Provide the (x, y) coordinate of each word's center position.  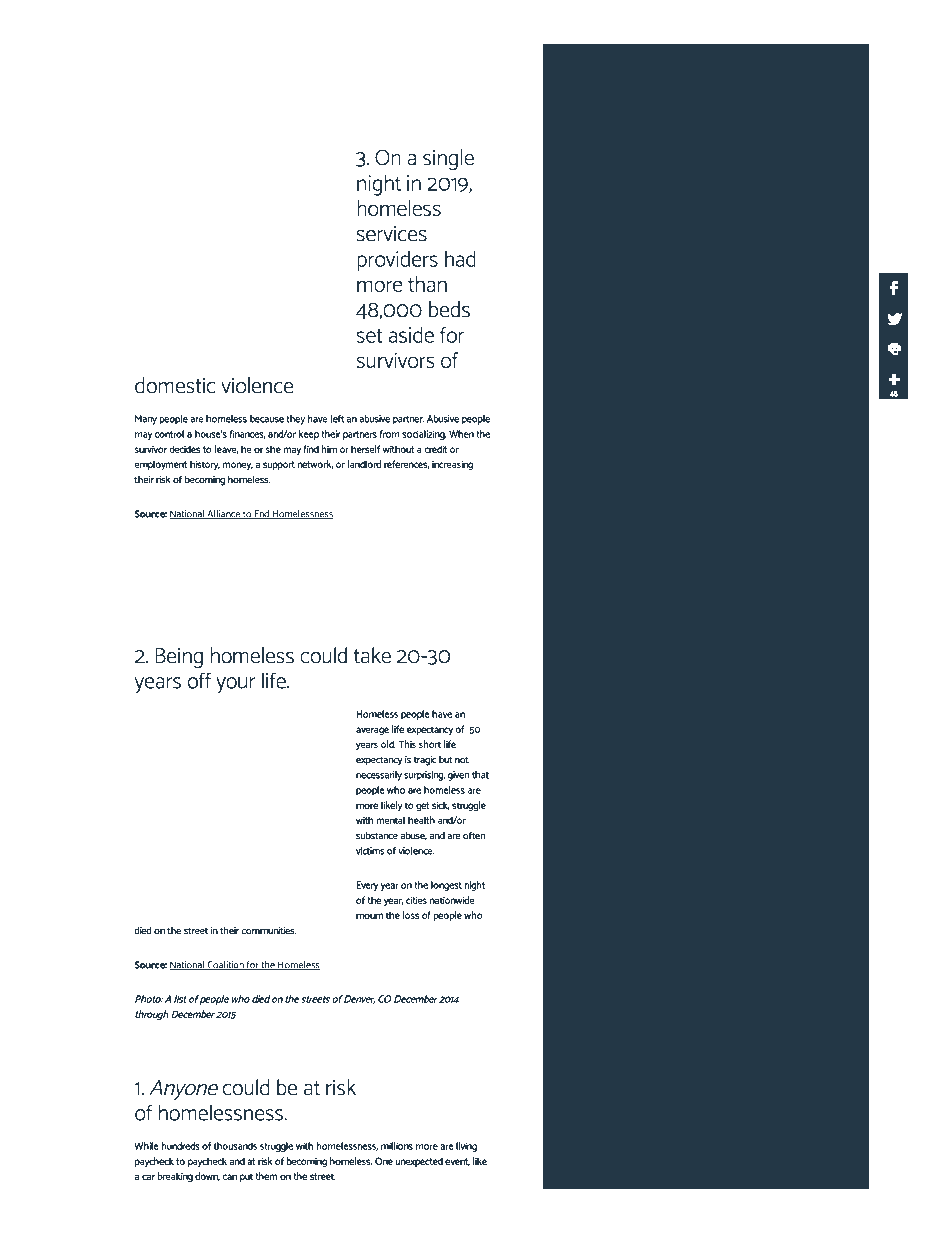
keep (309, 435)
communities (269, 931)
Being (179, 658)
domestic (175, 385)
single (448, 160)
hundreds (180, 1146)
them (266, 1176)
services (391, 234)
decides (184, 449)
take (372, 655)
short (430, 744)
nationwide (452, 900)
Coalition (225, 965)
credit (435, 449)
